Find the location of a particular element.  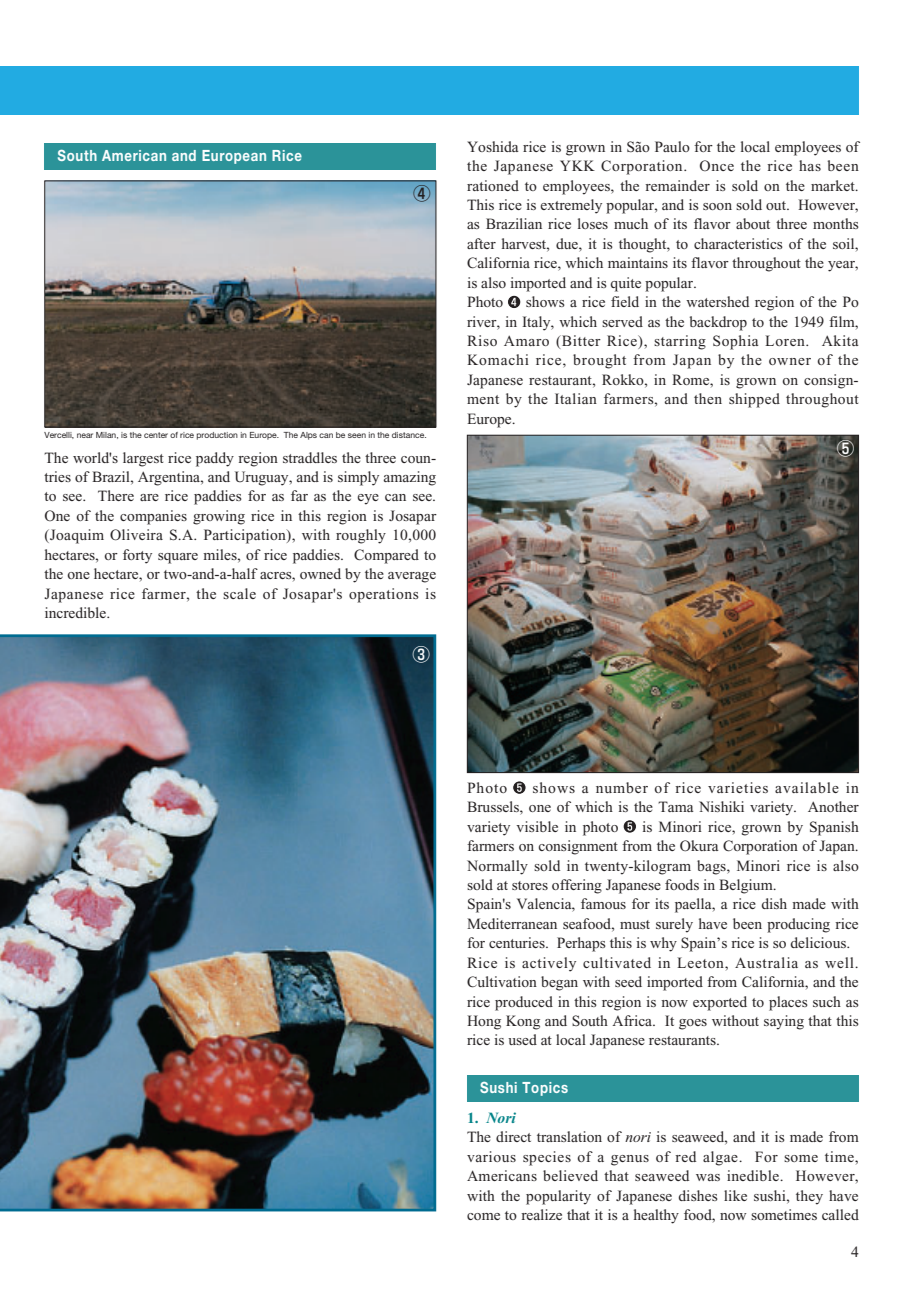

varieties is located at coordinates (738, 787).
